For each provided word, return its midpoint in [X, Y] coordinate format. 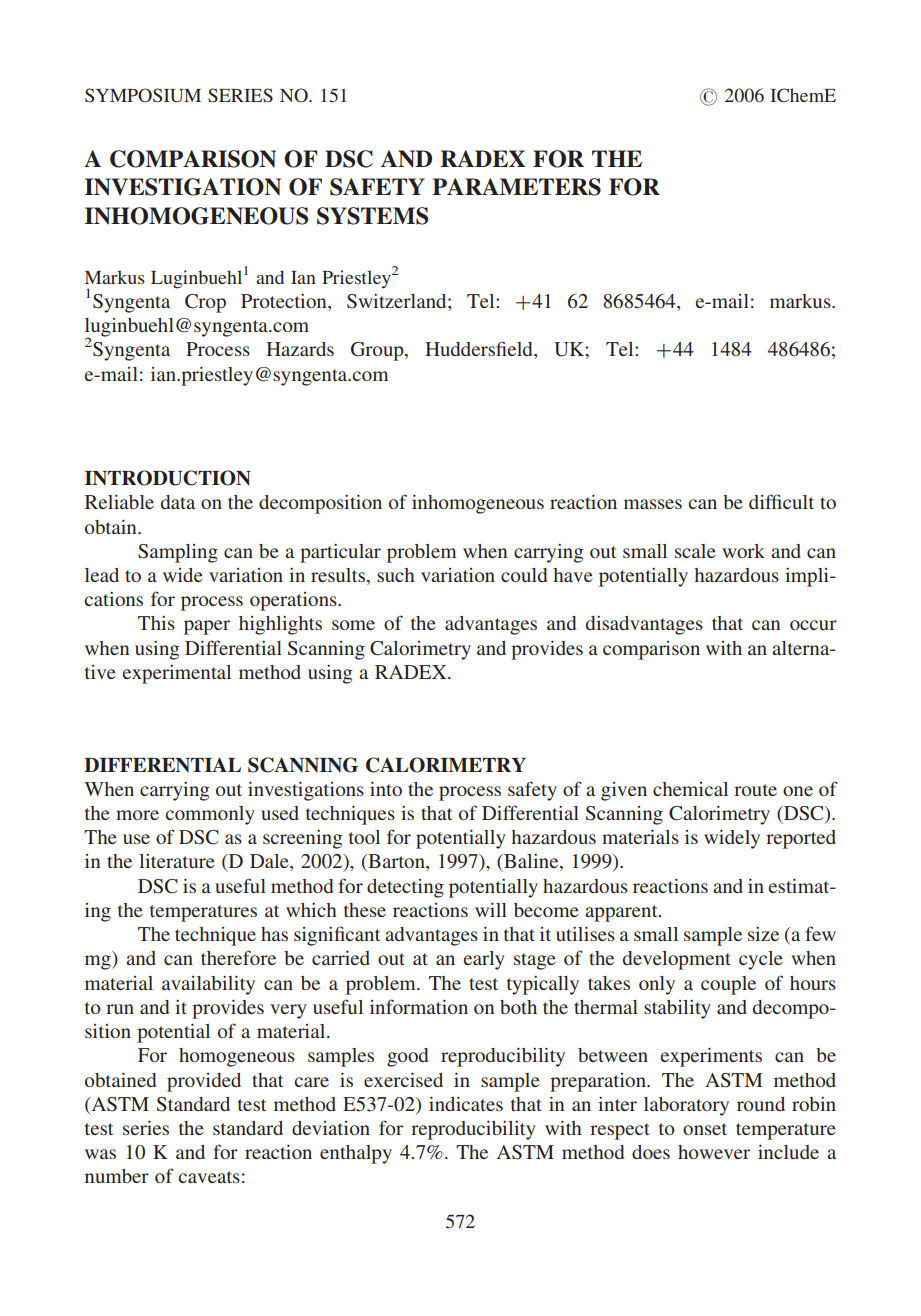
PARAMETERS [516, 187]
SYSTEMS [372, 216]
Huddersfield [480, 350]
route [755, 790]
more [137, 815]
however [714, 1152]
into [386, 788]
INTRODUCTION [168, 478]
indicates [466, 1103]
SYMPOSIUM [143, 95]
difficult [781, 501]
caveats [209, 1177]
